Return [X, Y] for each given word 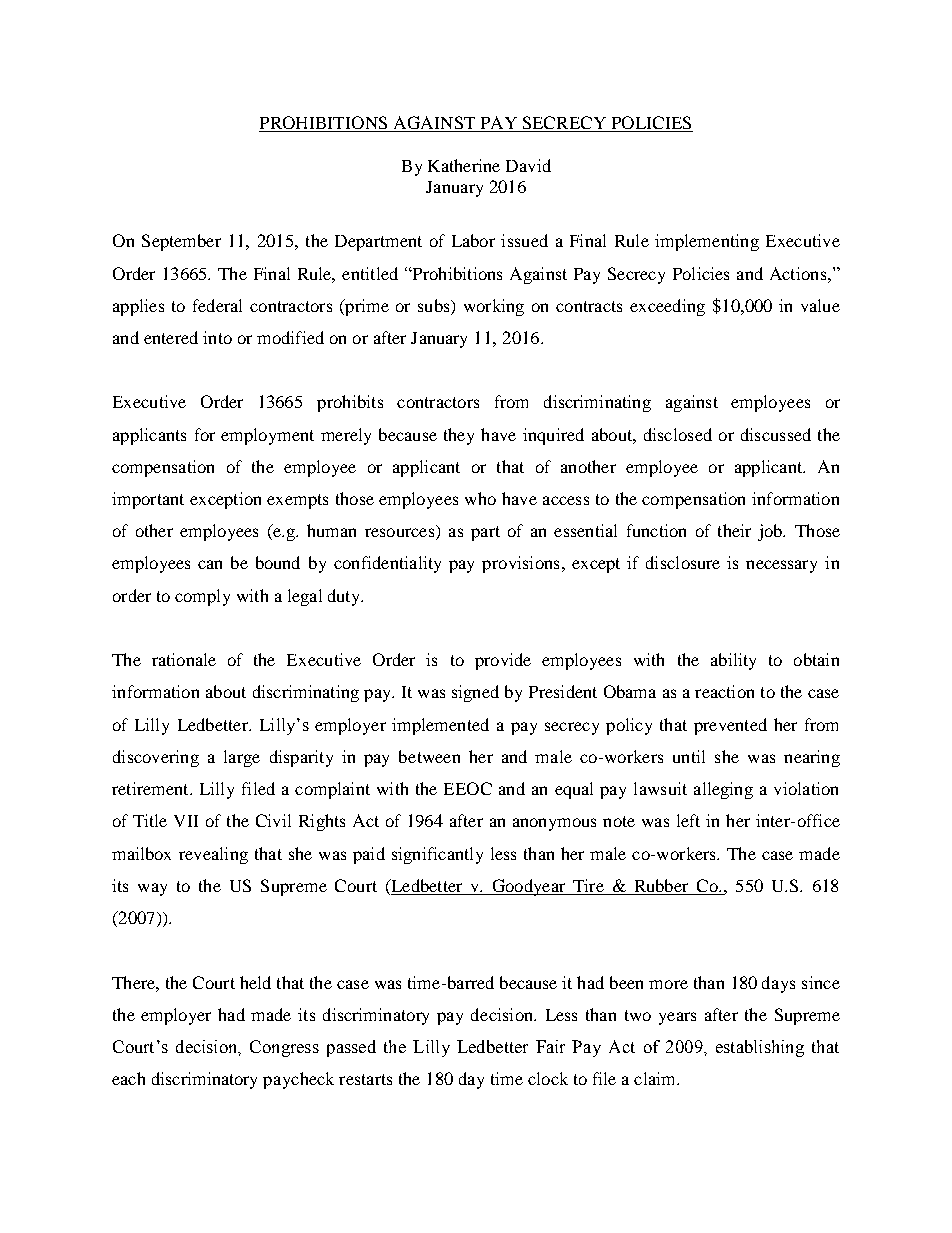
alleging [723, 790]
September [181, 242]
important [148, 500]
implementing [707, 242]
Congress [284, 1048]
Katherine [464, 165]
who [480, 498]
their [734, 530]
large [242, 758]
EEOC [468, 788]
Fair [550, 1046]
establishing [760, 1048]
